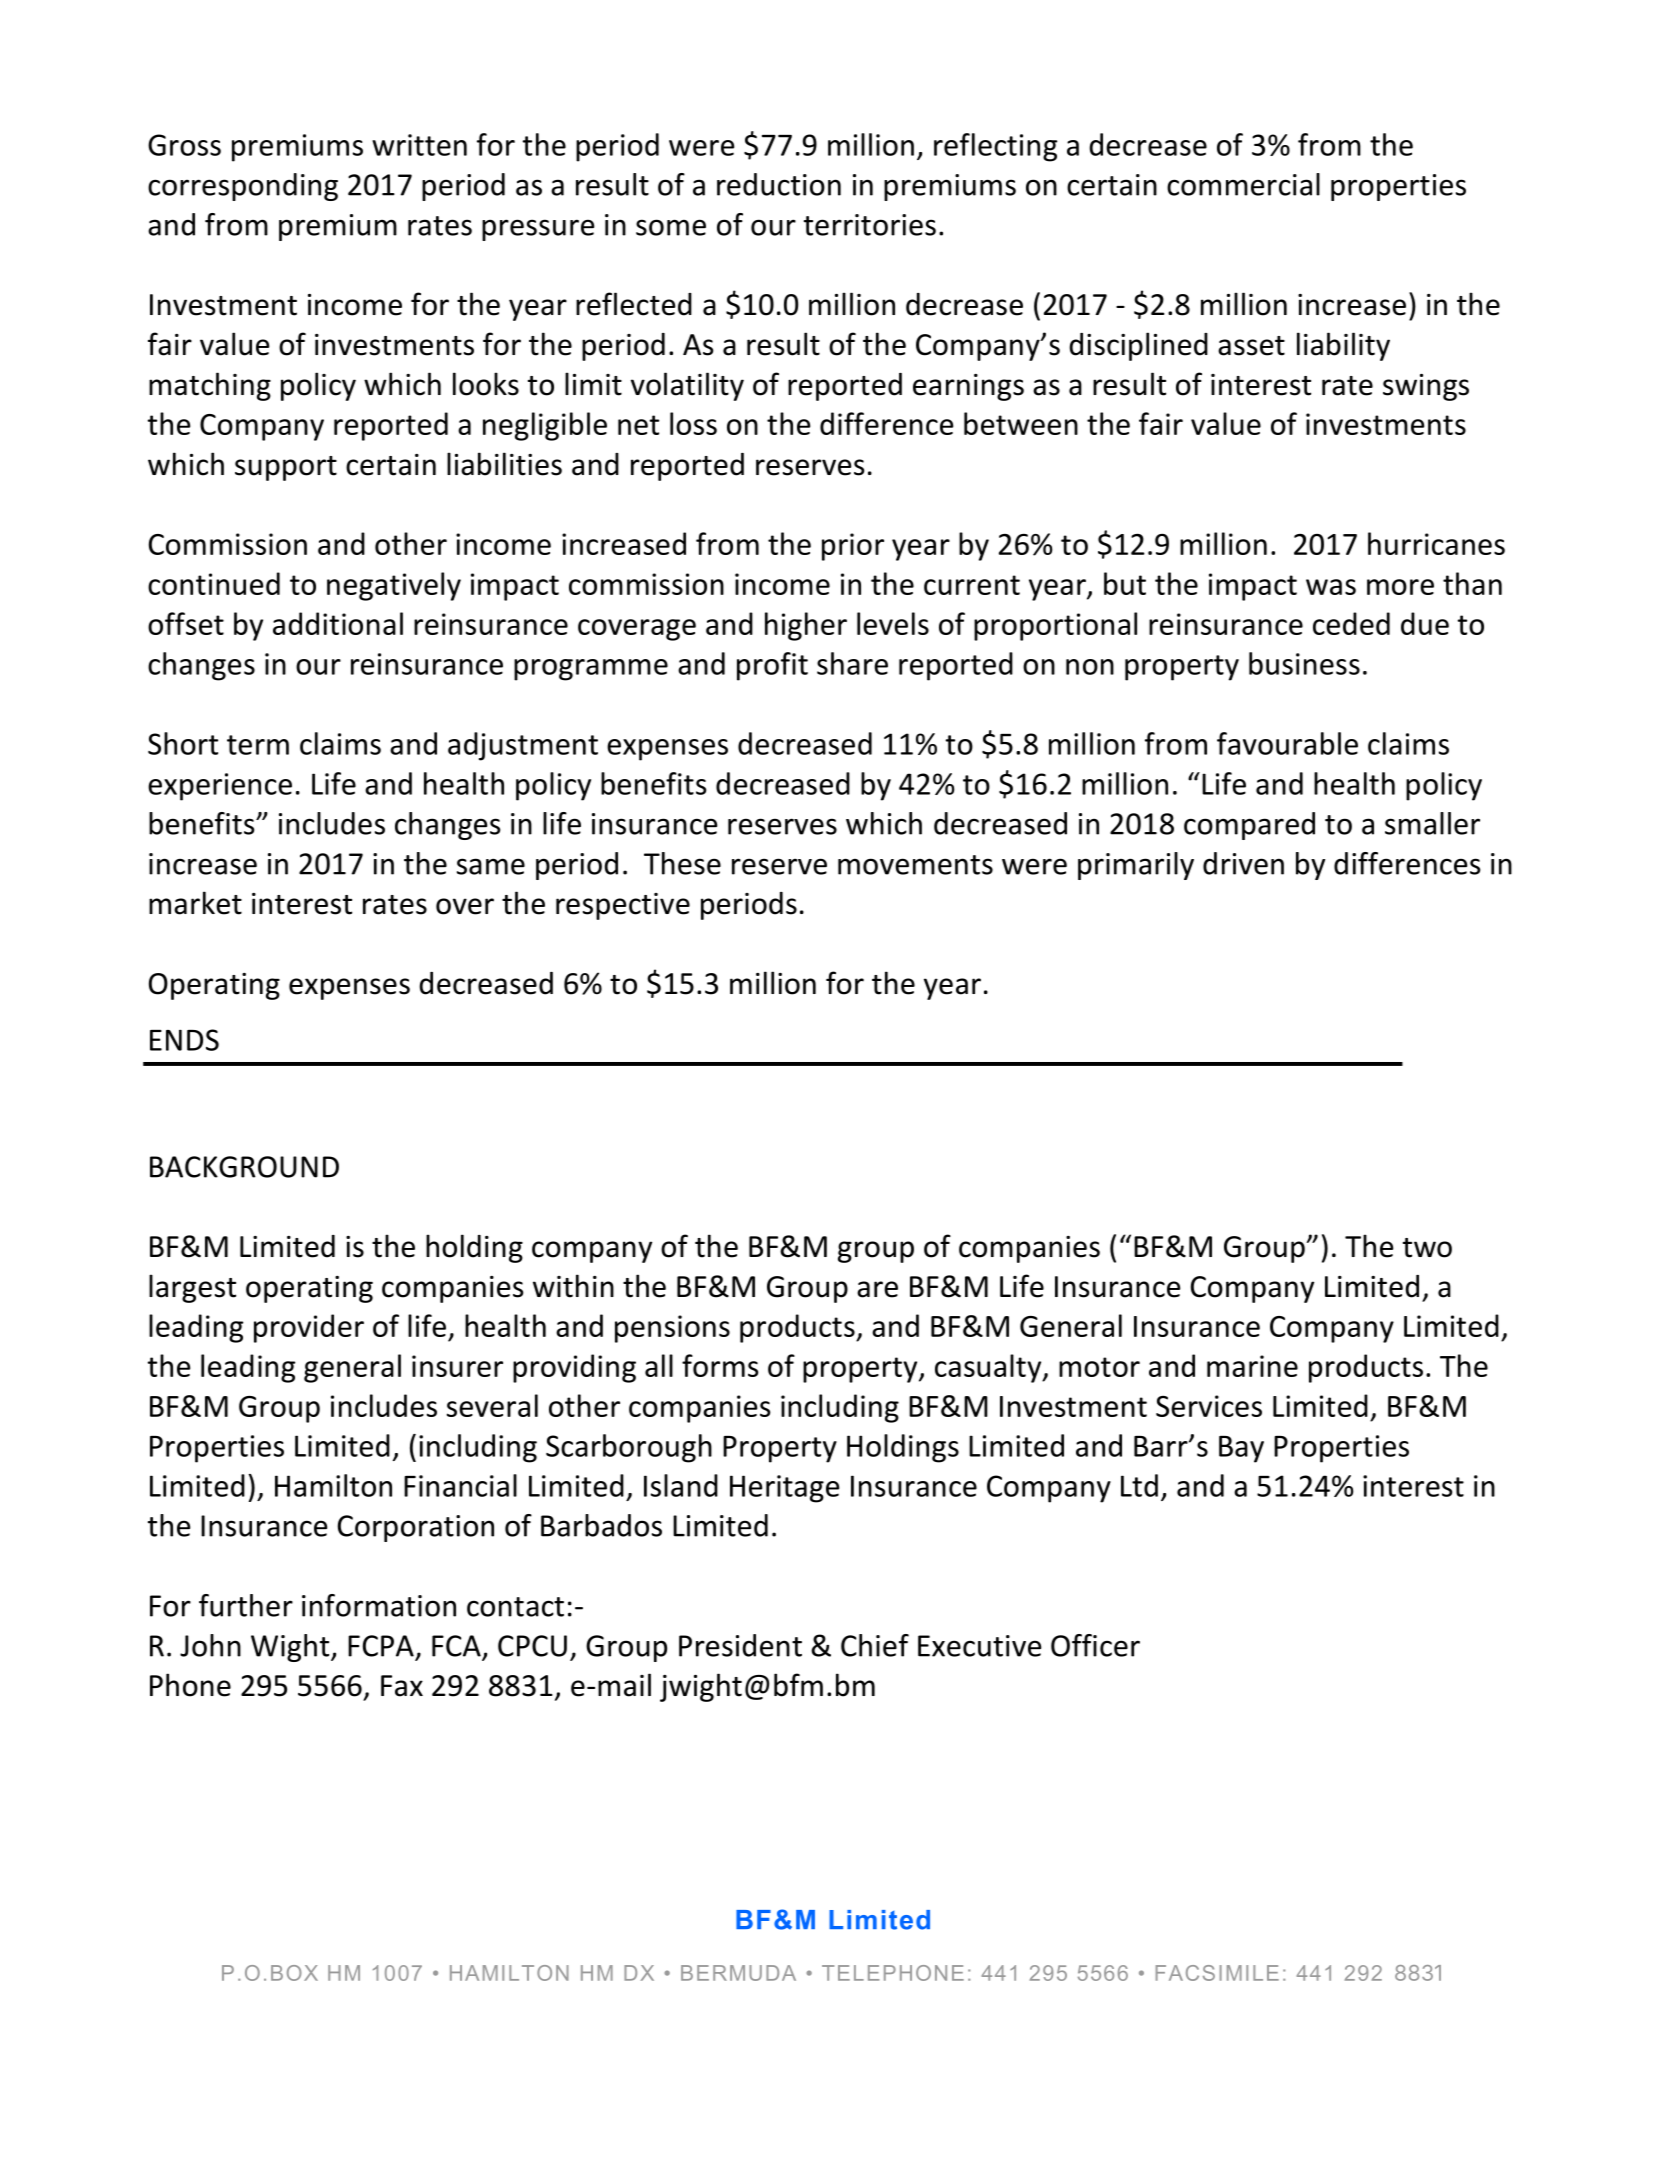 The height and width of the page is (2159, 1668). Describe the element at coordinates (779, 184) in the page. I see `reduction` at that location.
